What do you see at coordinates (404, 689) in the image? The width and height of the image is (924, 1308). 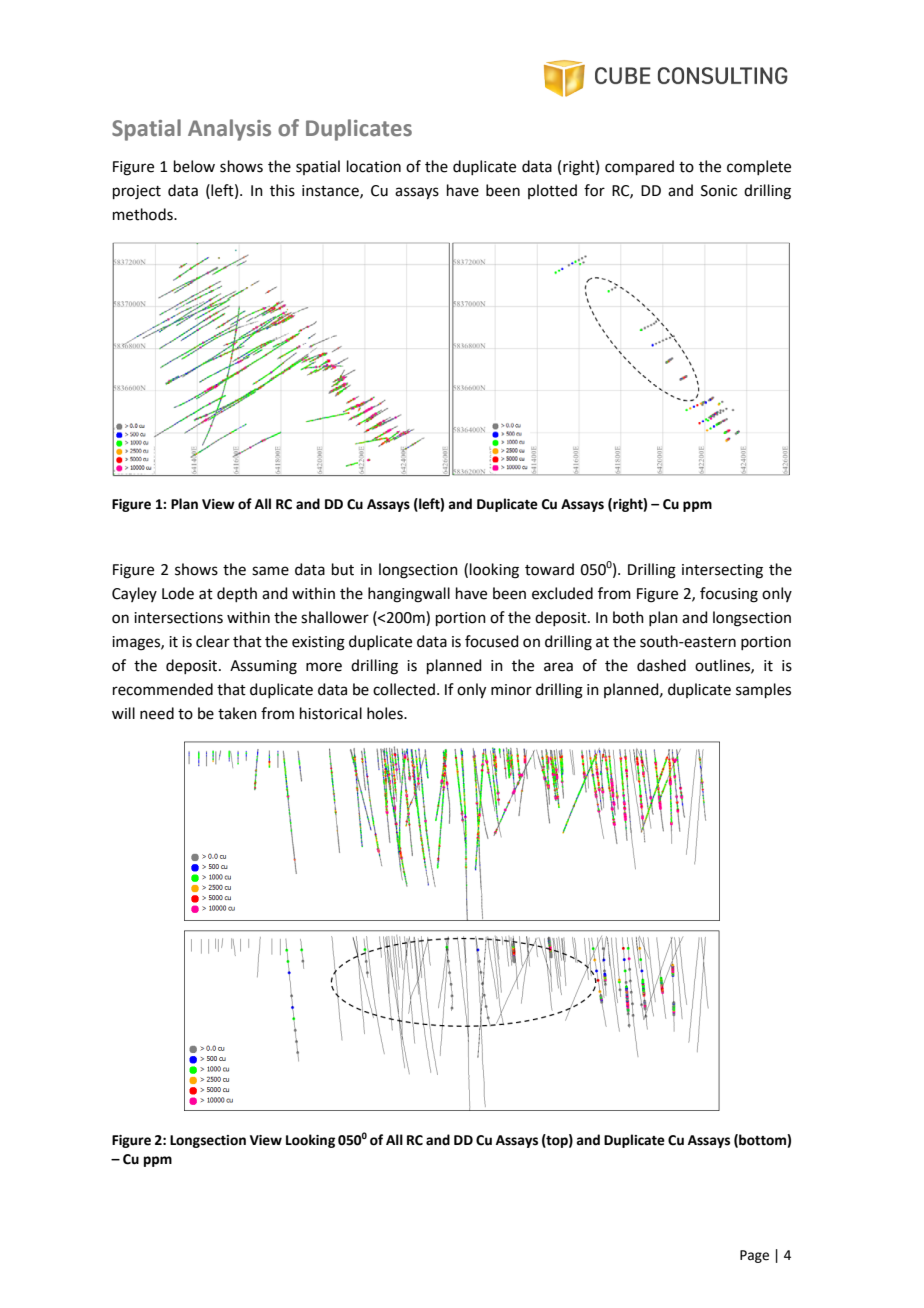 I see `collected` at bounding box center [404, 689].
